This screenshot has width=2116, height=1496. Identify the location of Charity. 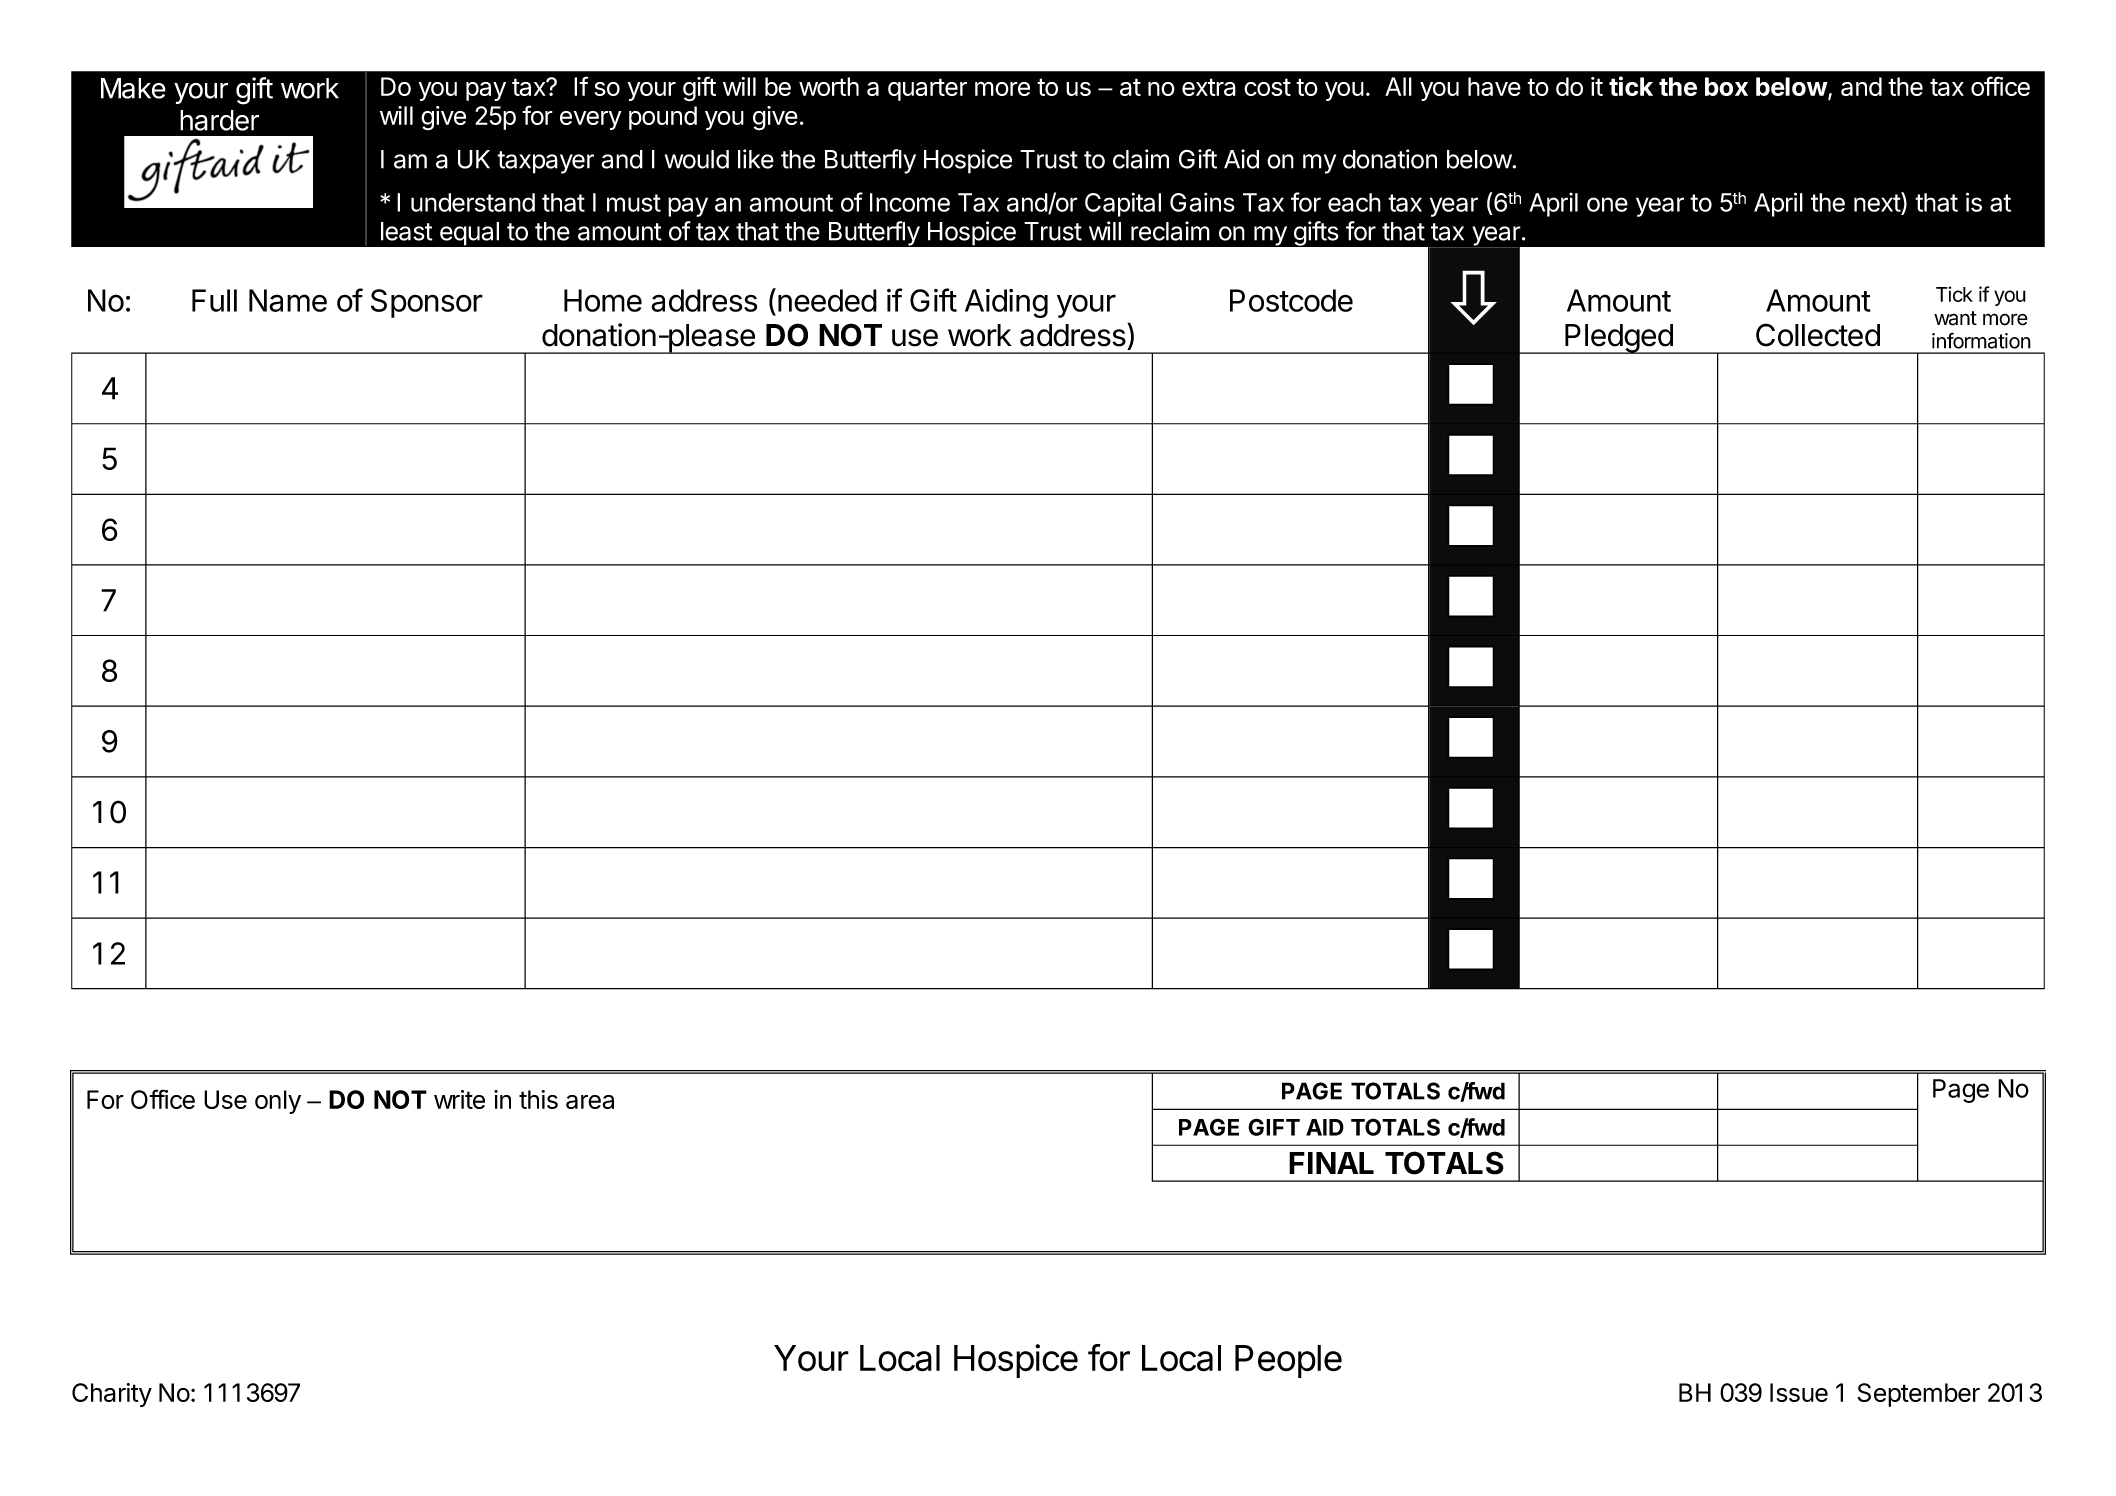
(112, 1395).
